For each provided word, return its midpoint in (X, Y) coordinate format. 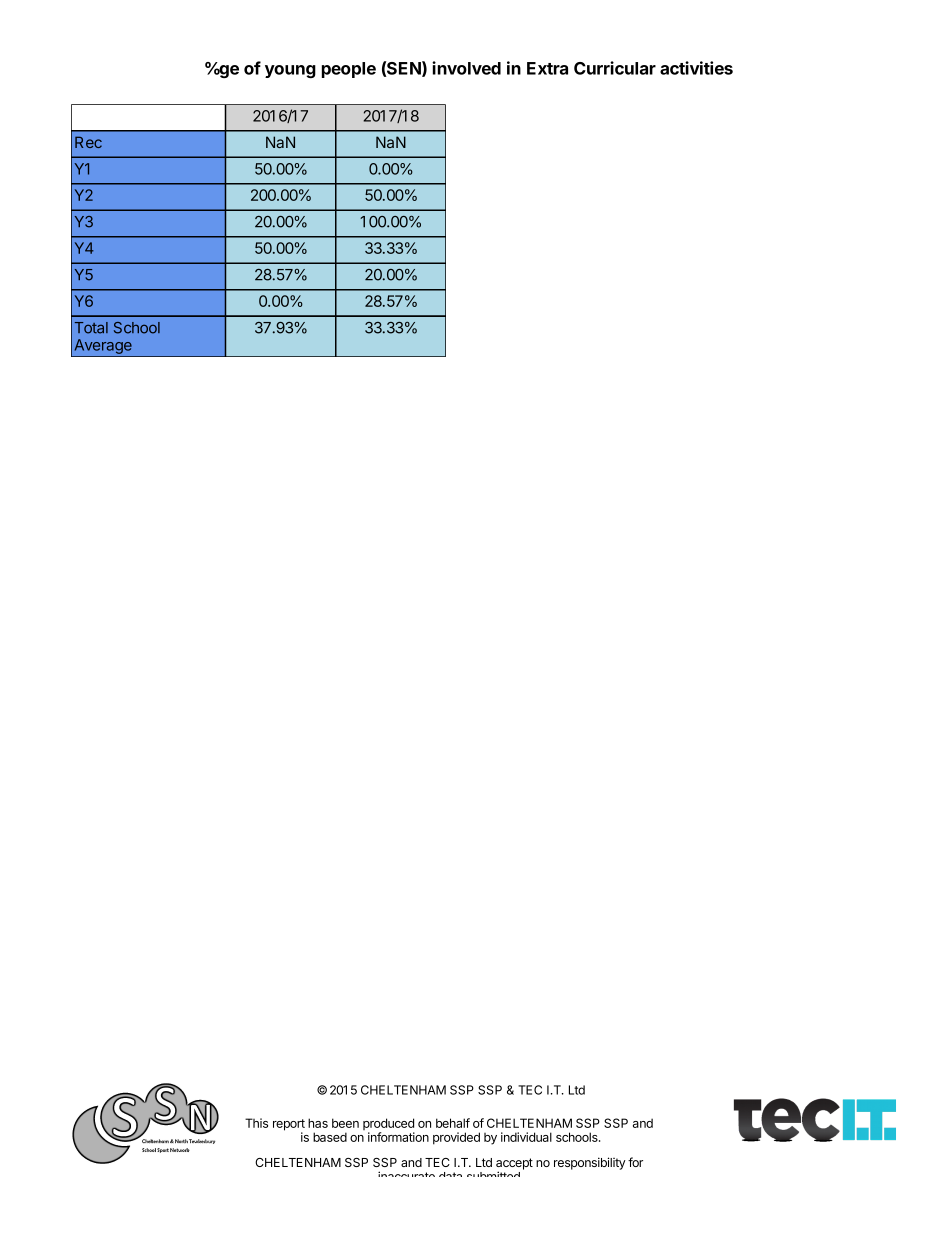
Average (103, 348)
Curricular (615, 68)
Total (91, 328)
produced (389, 1125)
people (349, 70)
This (256, 1123)
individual (526, 1137)
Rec (88, 142)
